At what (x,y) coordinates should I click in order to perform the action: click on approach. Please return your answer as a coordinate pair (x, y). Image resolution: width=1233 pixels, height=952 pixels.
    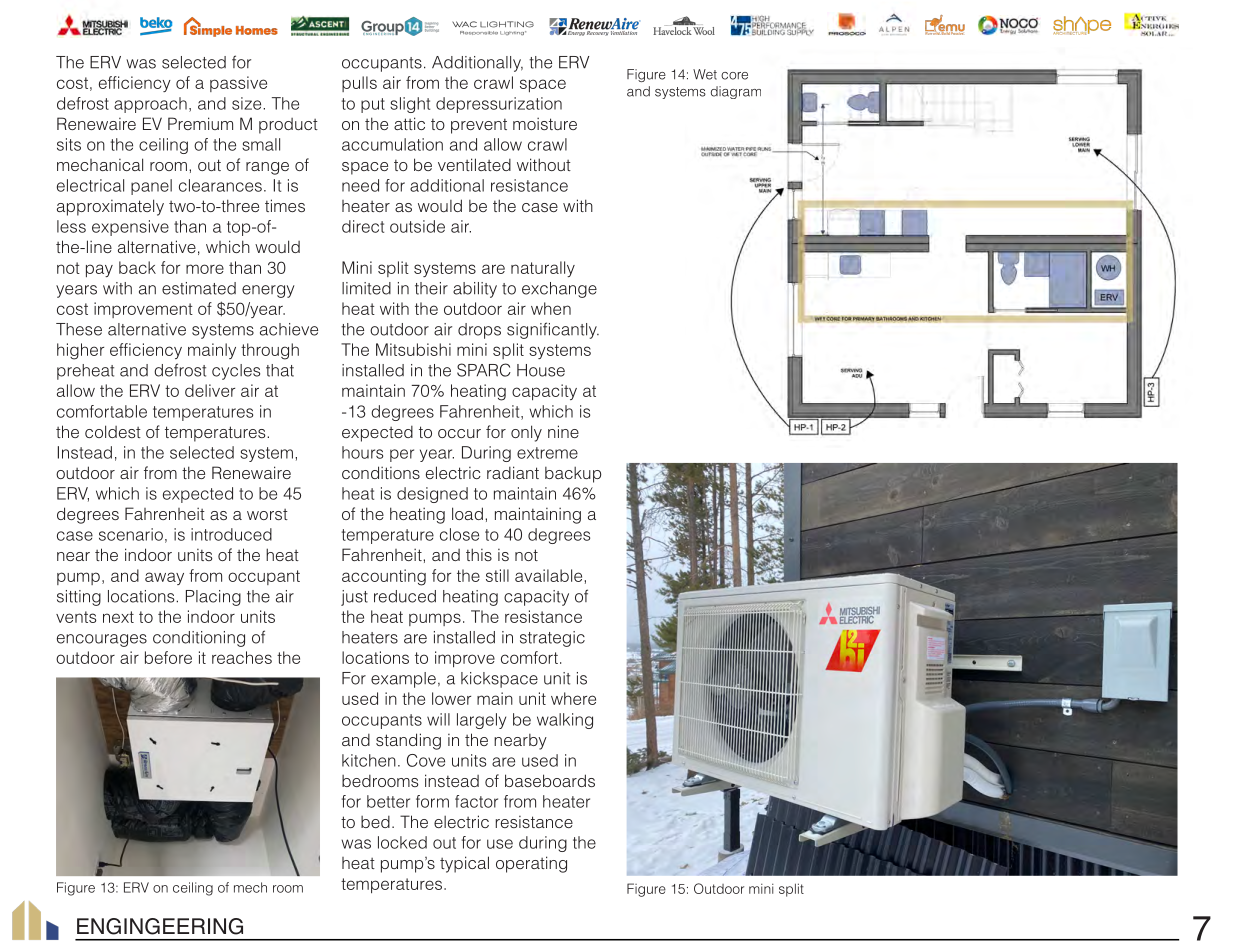
    Looking at the image, I should click on (150, 105).
